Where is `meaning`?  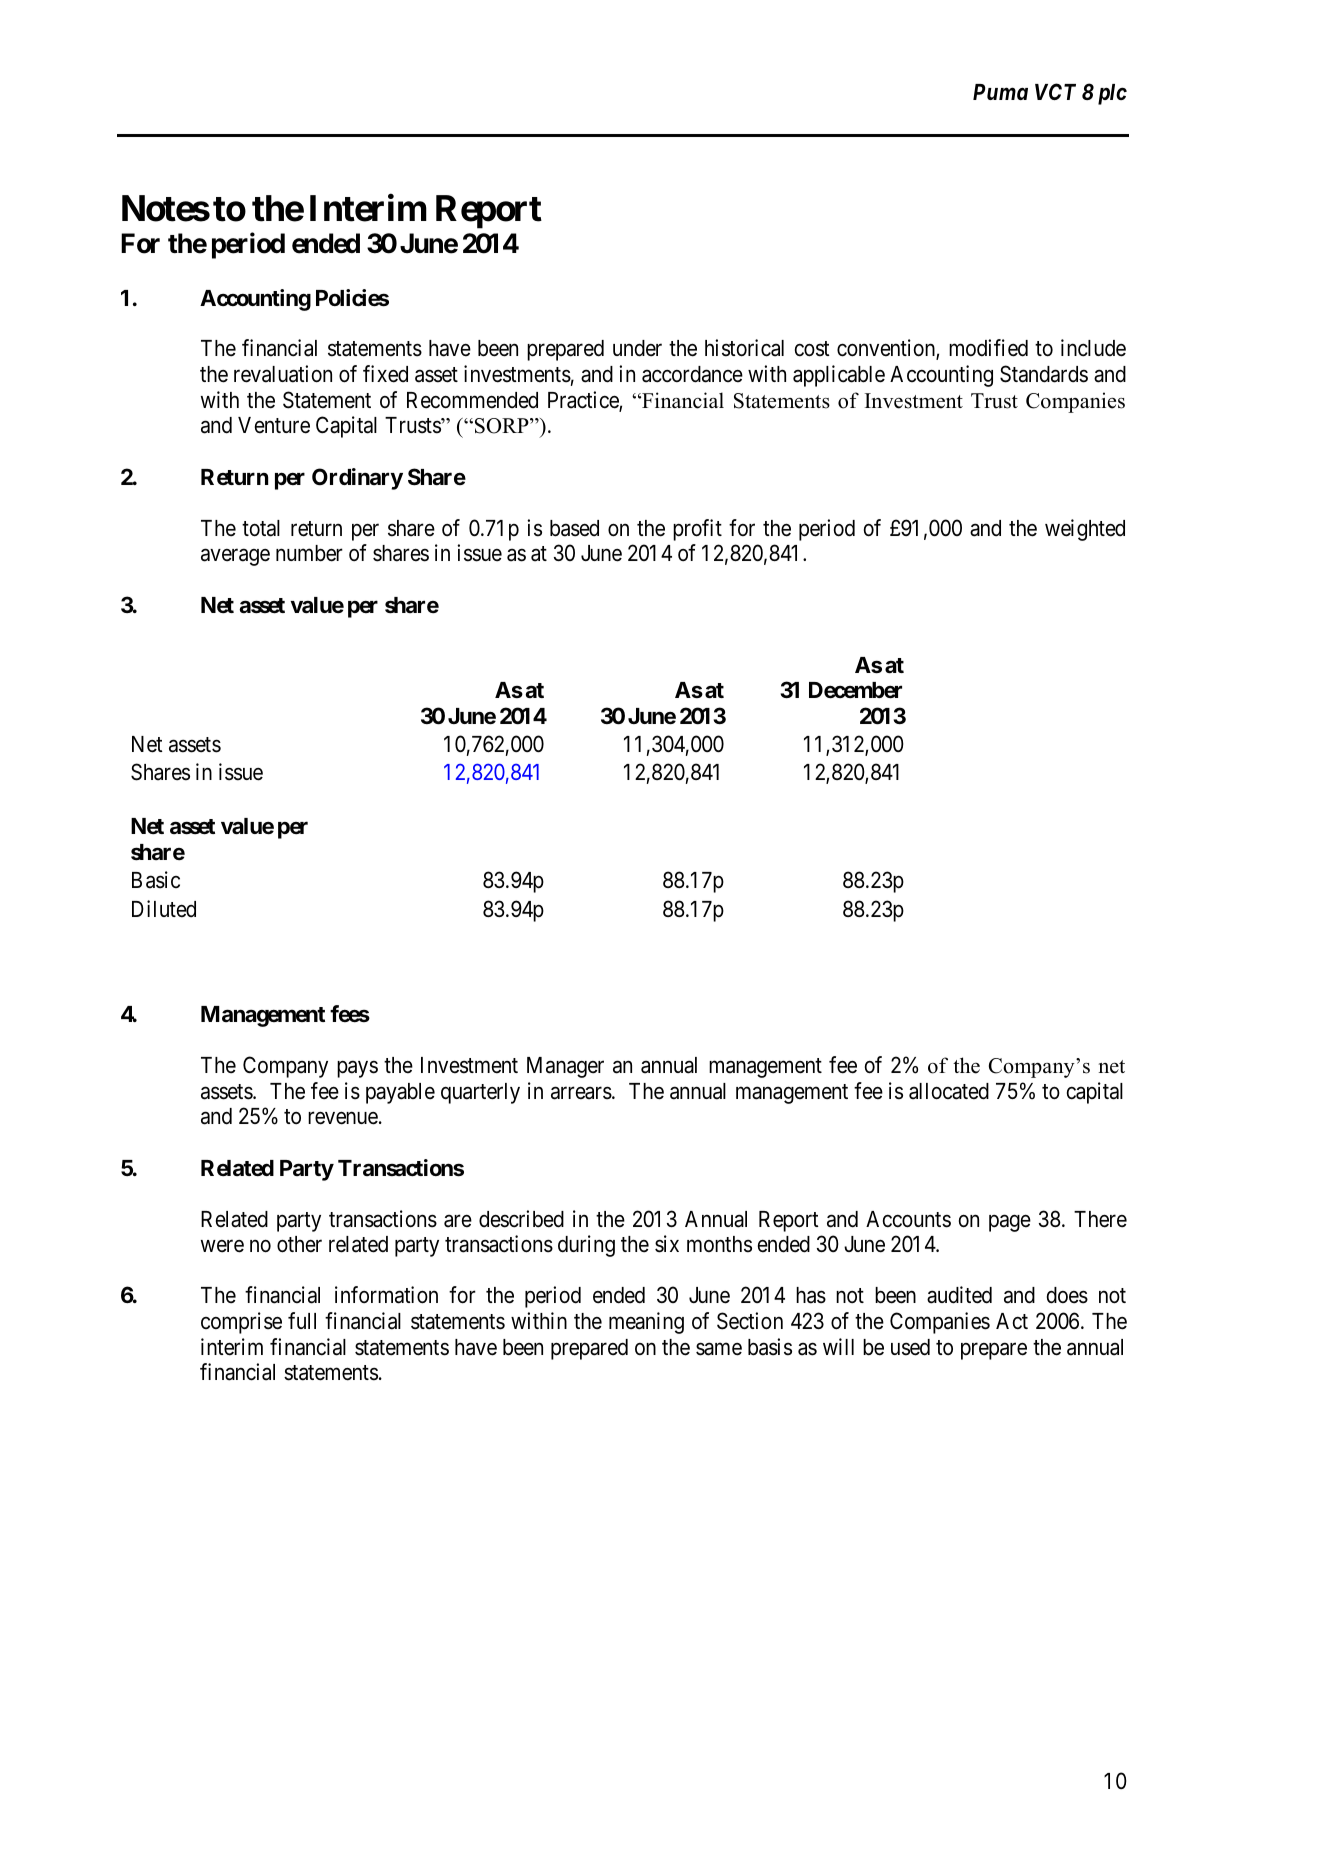
meaning is located at coordinates (646, 1323).
